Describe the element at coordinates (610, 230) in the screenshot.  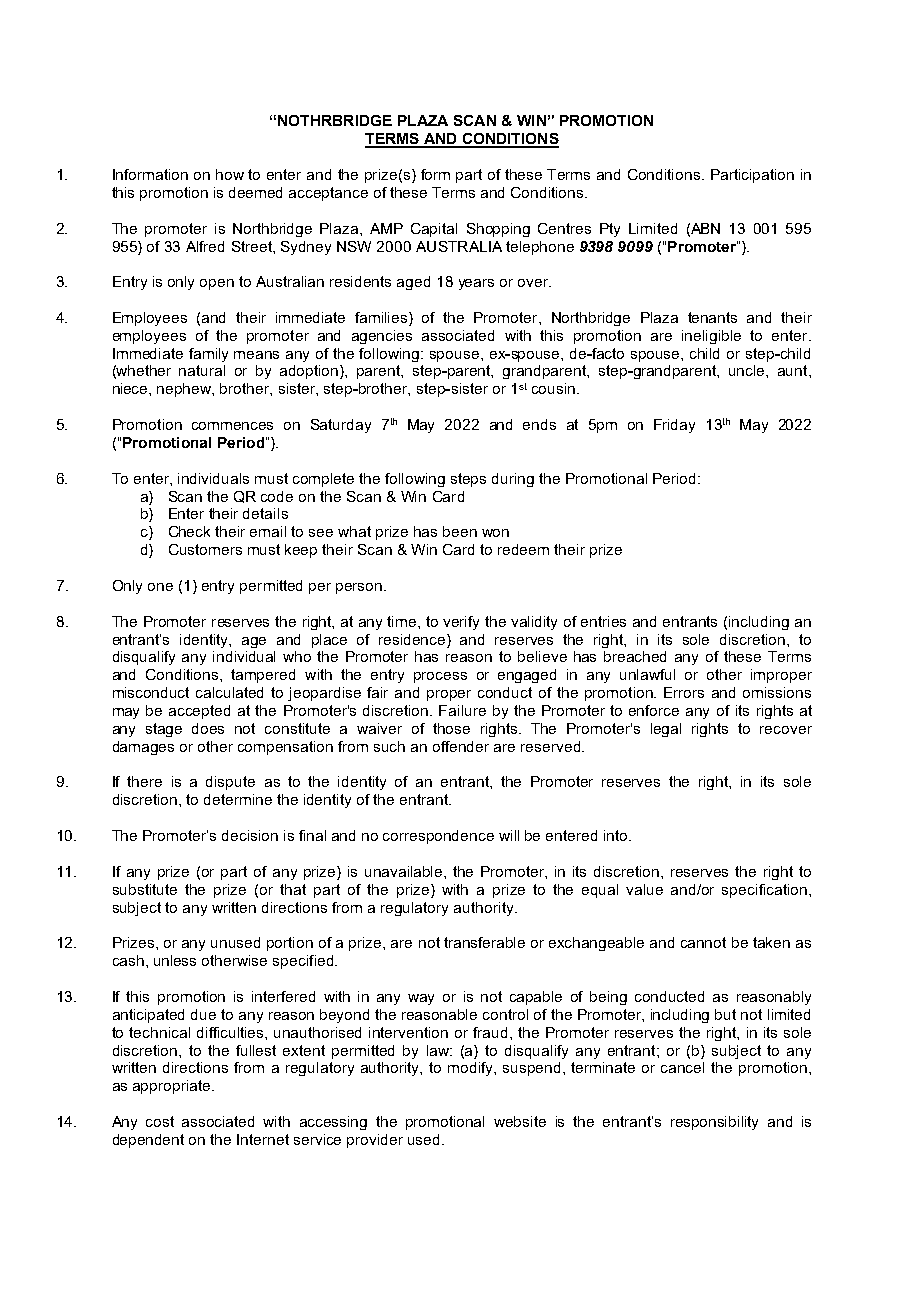
I see `Pty` at that location.
